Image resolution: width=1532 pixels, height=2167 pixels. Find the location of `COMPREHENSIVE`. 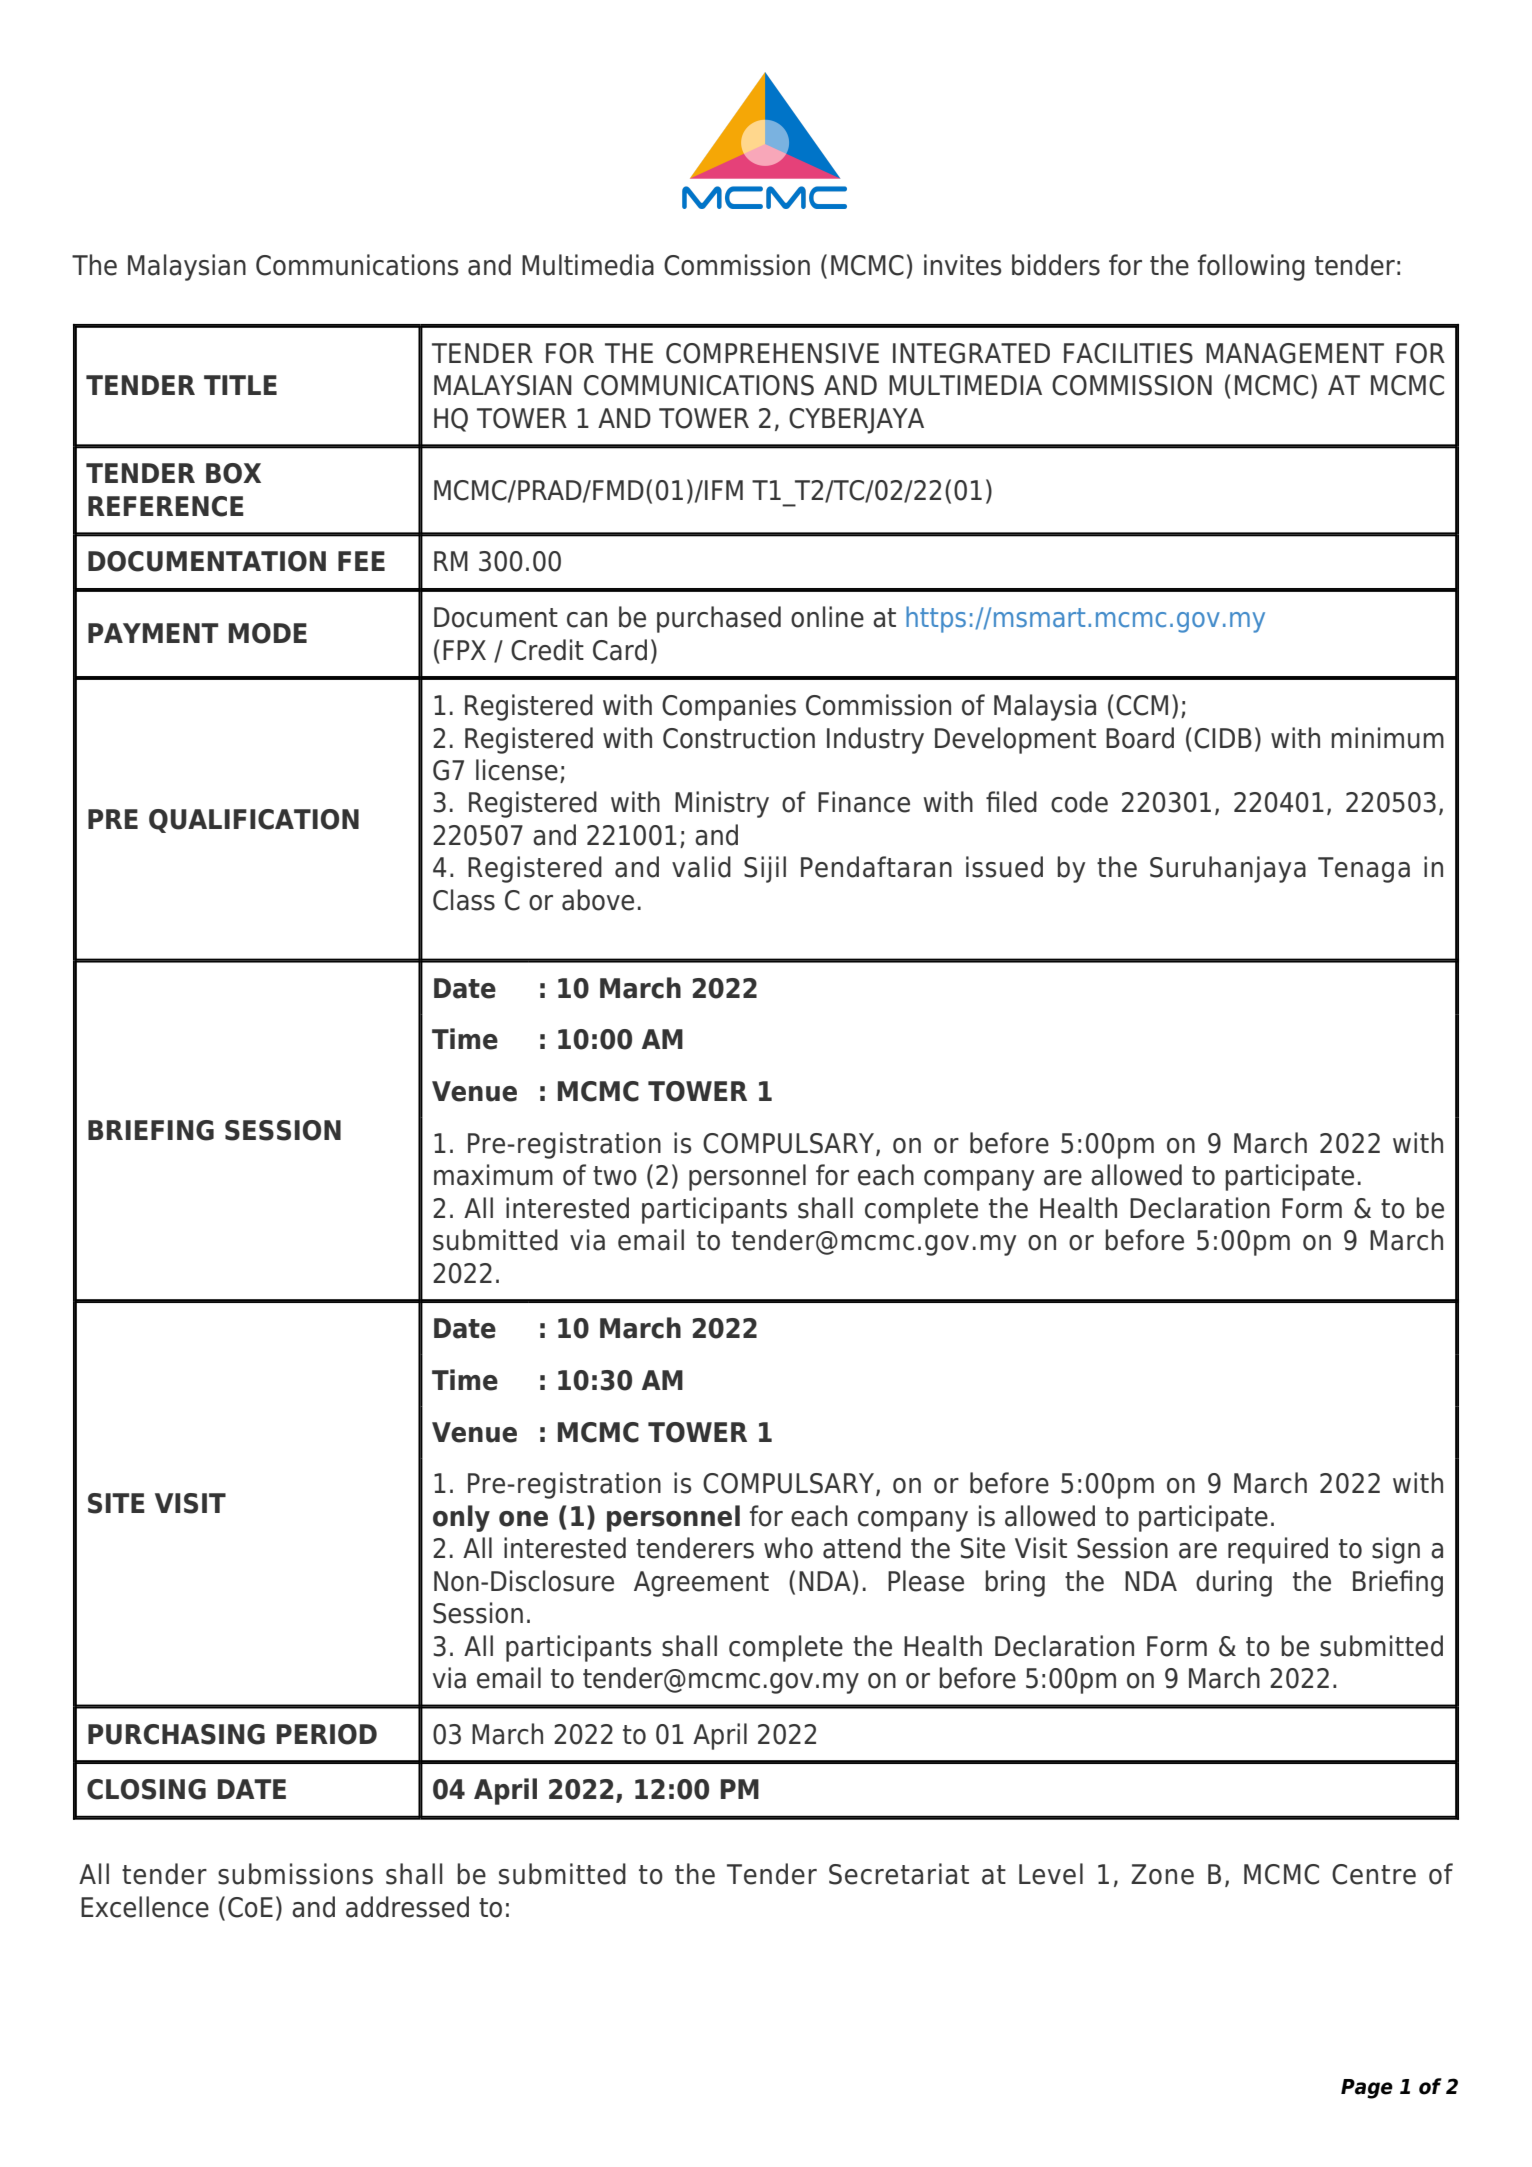

COMPREHENSIVE is located at coordinates (772, 353).
